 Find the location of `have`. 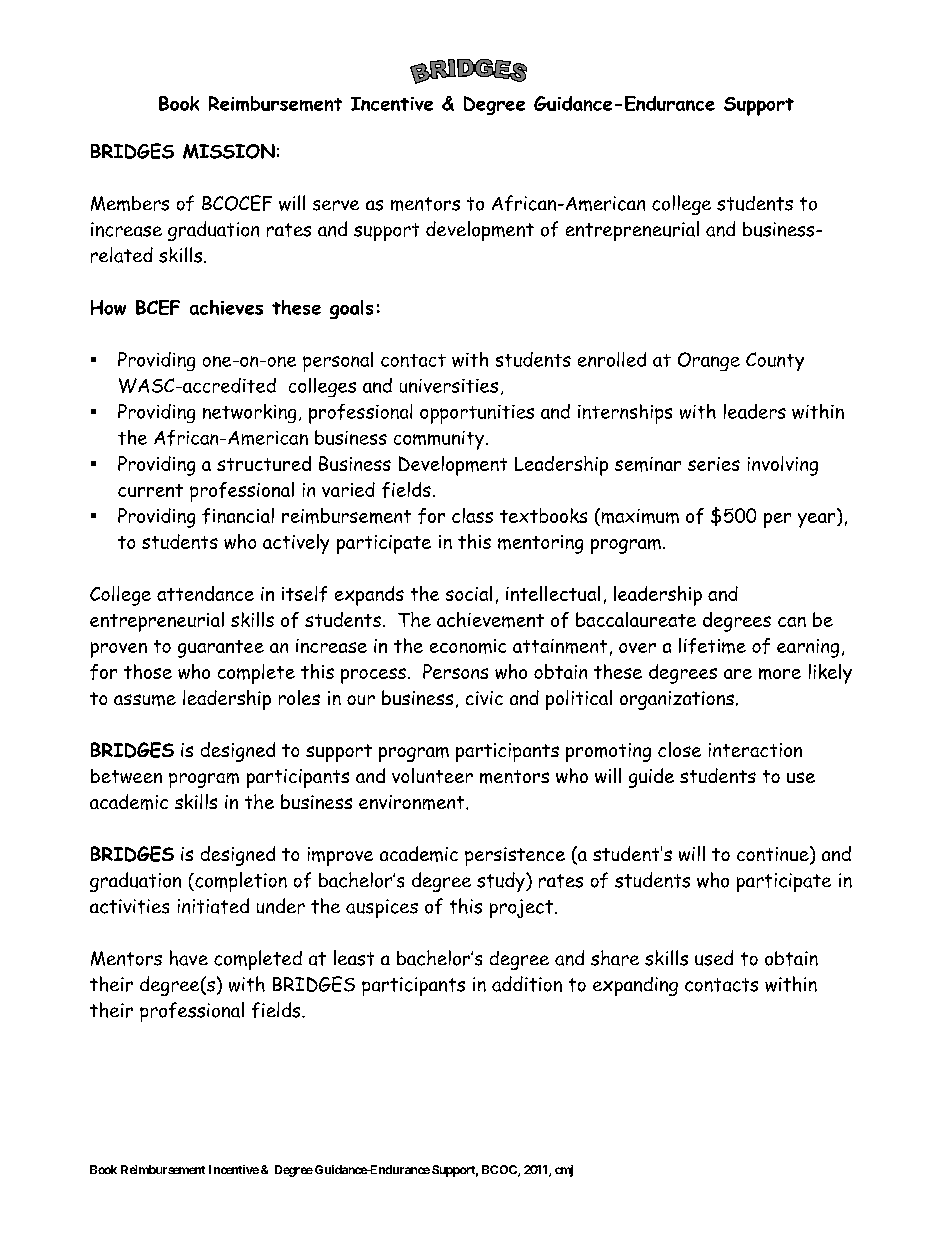

have is located at coordinates (189, 958).
